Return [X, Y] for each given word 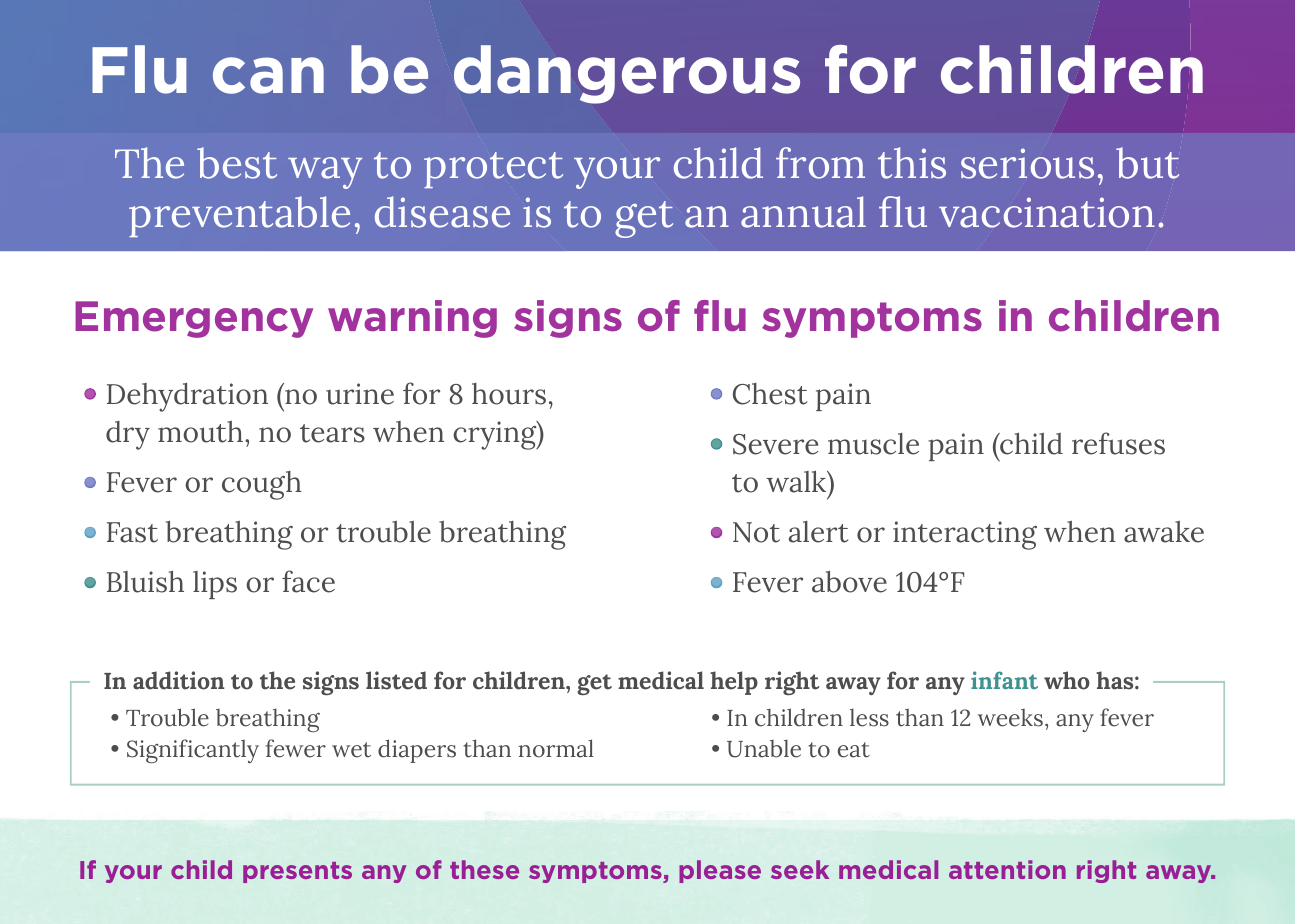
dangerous [627, 74]
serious [1027, 163]
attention [1007, 869]
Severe [775, 444]
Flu [139, 69]
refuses [1118, 443]
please [720, 871]
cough [262, 485]
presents [297, 872]
